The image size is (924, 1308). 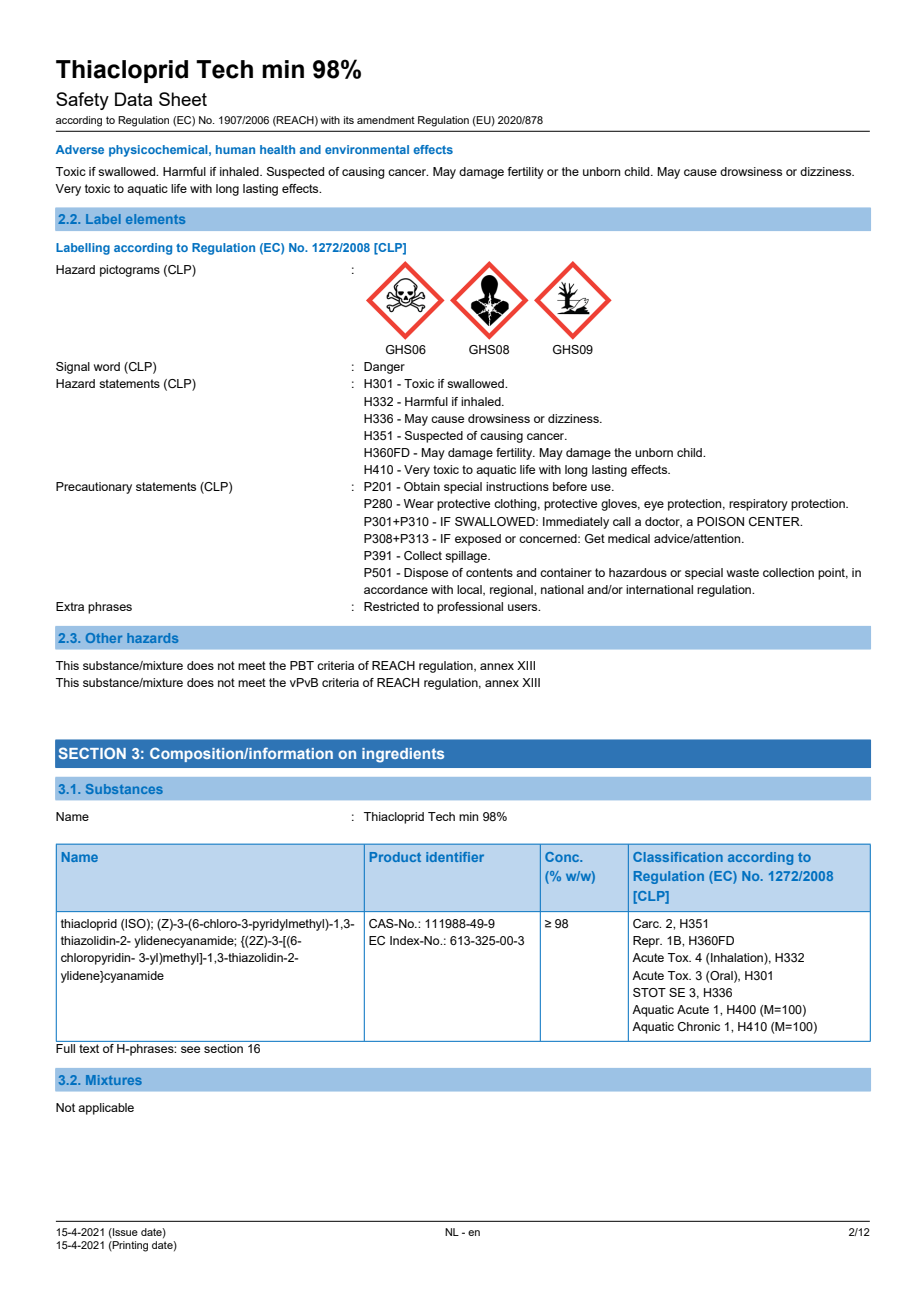 What do you see at coordinates (367, 149) in the image?
I see `environmental` at bounding box center [367, 149].
